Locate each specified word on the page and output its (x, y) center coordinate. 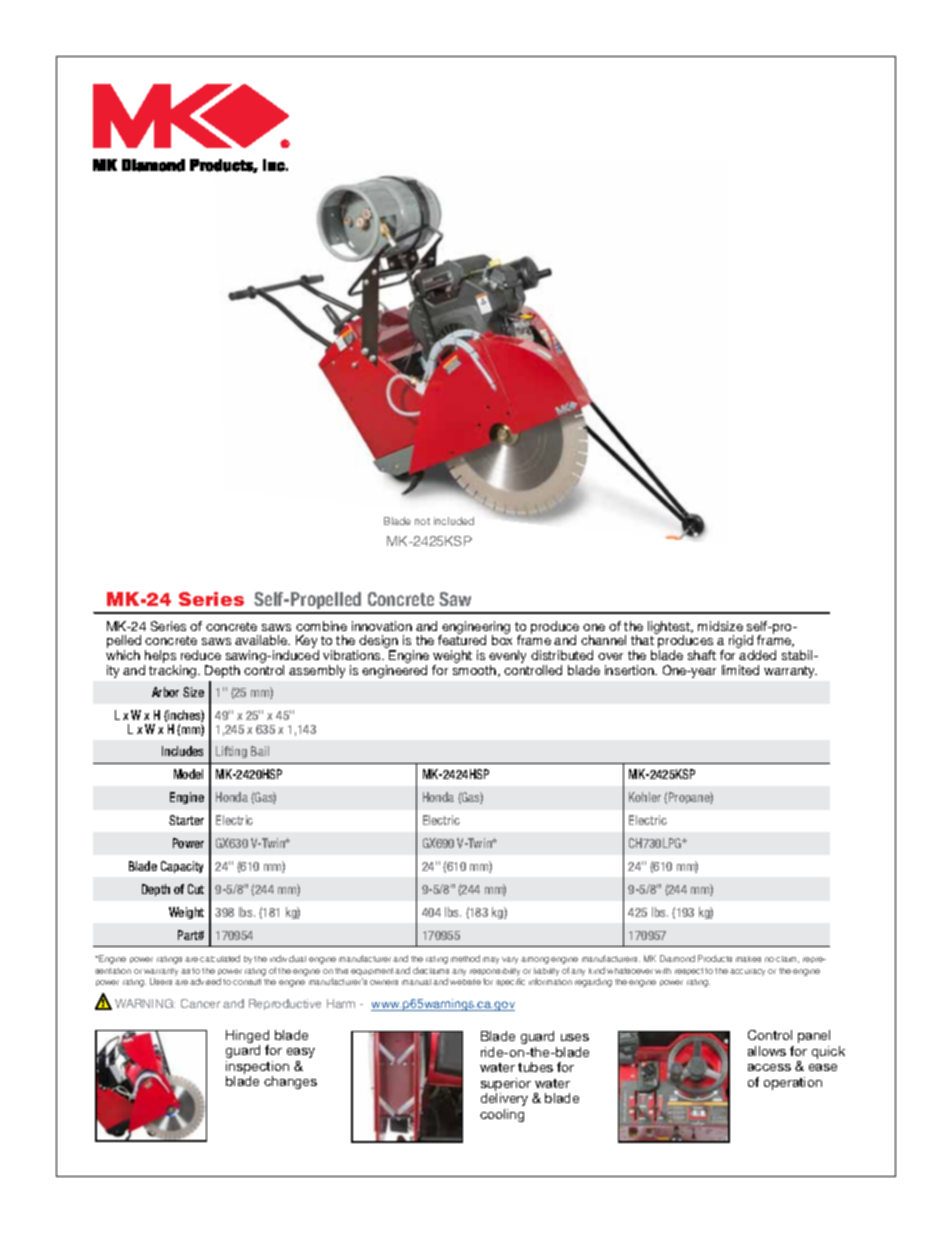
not (422, 521)
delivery (504, 1099)
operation (793, 1083)
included (454, 521)
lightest (670, 628)
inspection (257, 1067)
